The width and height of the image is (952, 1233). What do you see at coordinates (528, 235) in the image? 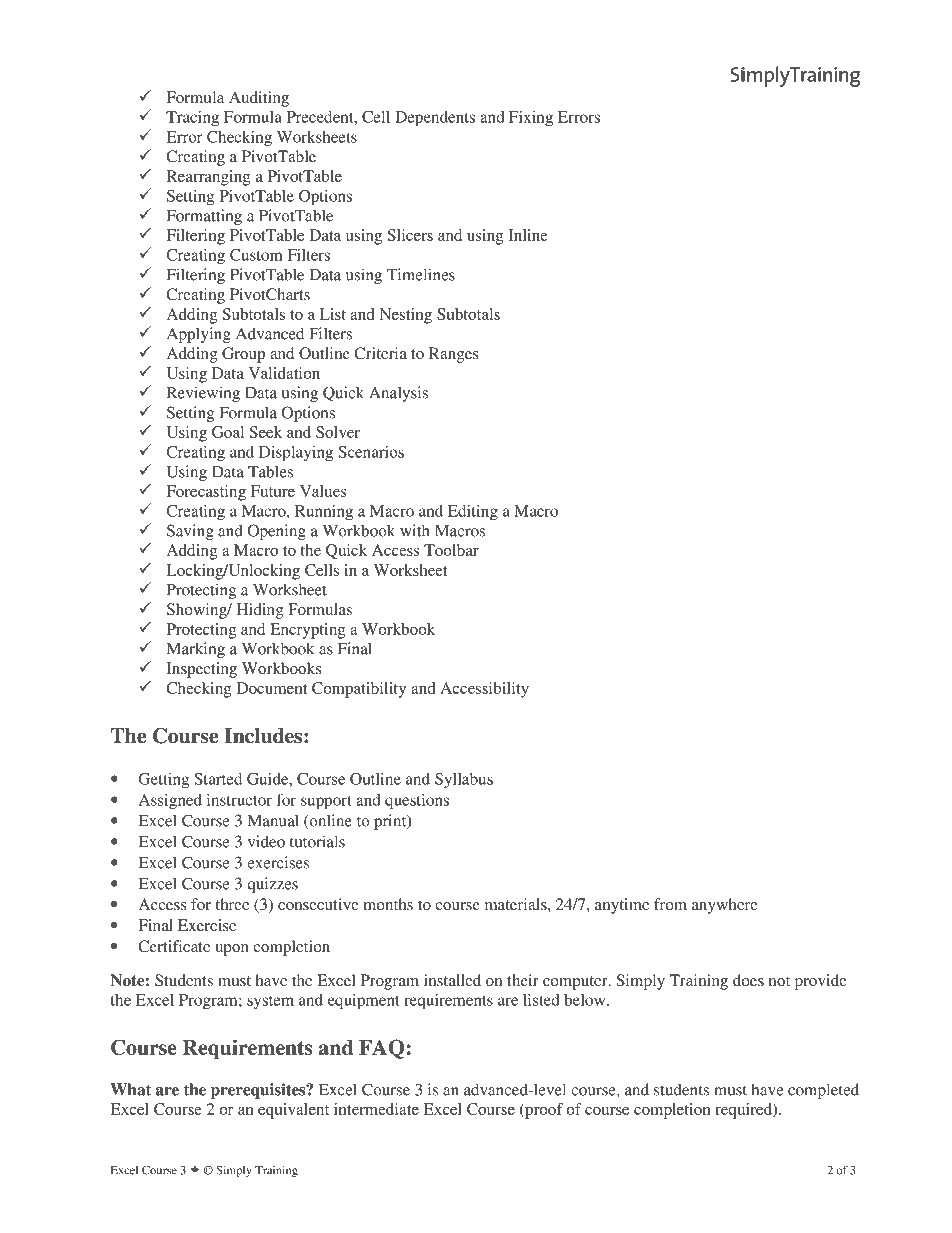
I see `Inline` at bounding box center [528, 235].
